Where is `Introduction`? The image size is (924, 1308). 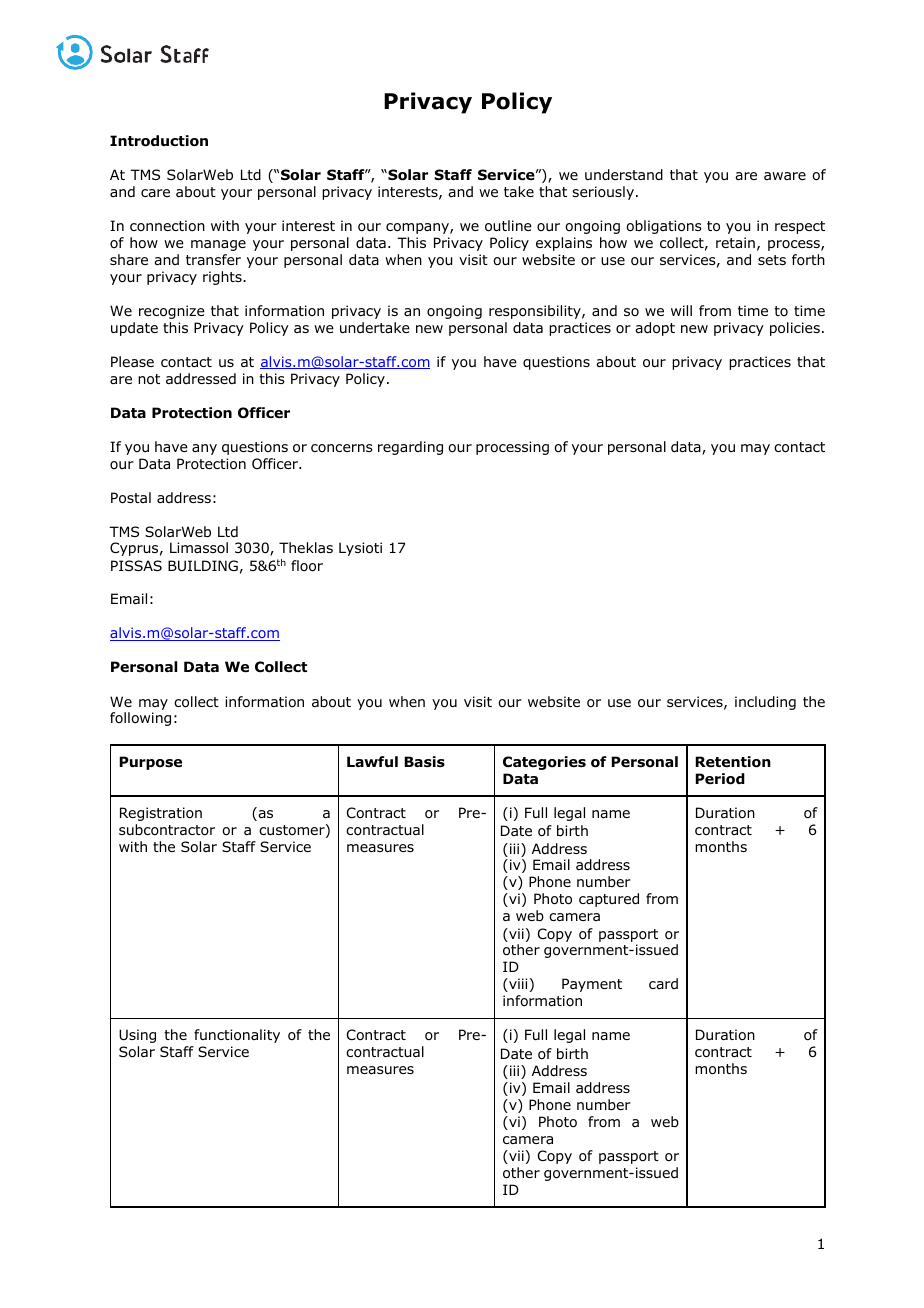 Introduction is located at coordinates (159, 141).
